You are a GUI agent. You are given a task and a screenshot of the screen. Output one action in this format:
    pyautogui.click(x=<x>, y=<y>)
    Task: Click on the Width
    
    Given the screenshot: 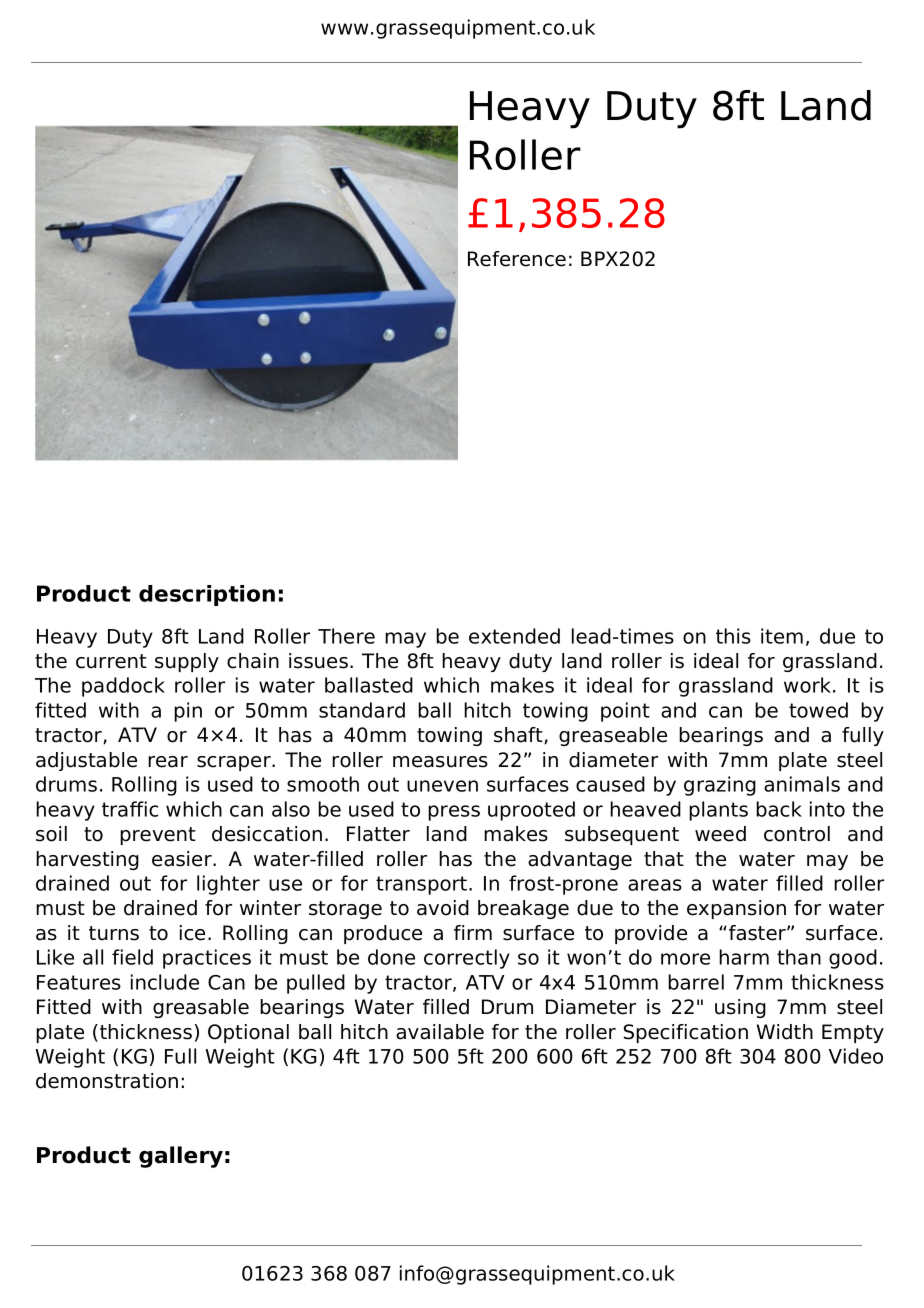 What is the action you would take?
    pyautogui.click(x=785, y=1032)
